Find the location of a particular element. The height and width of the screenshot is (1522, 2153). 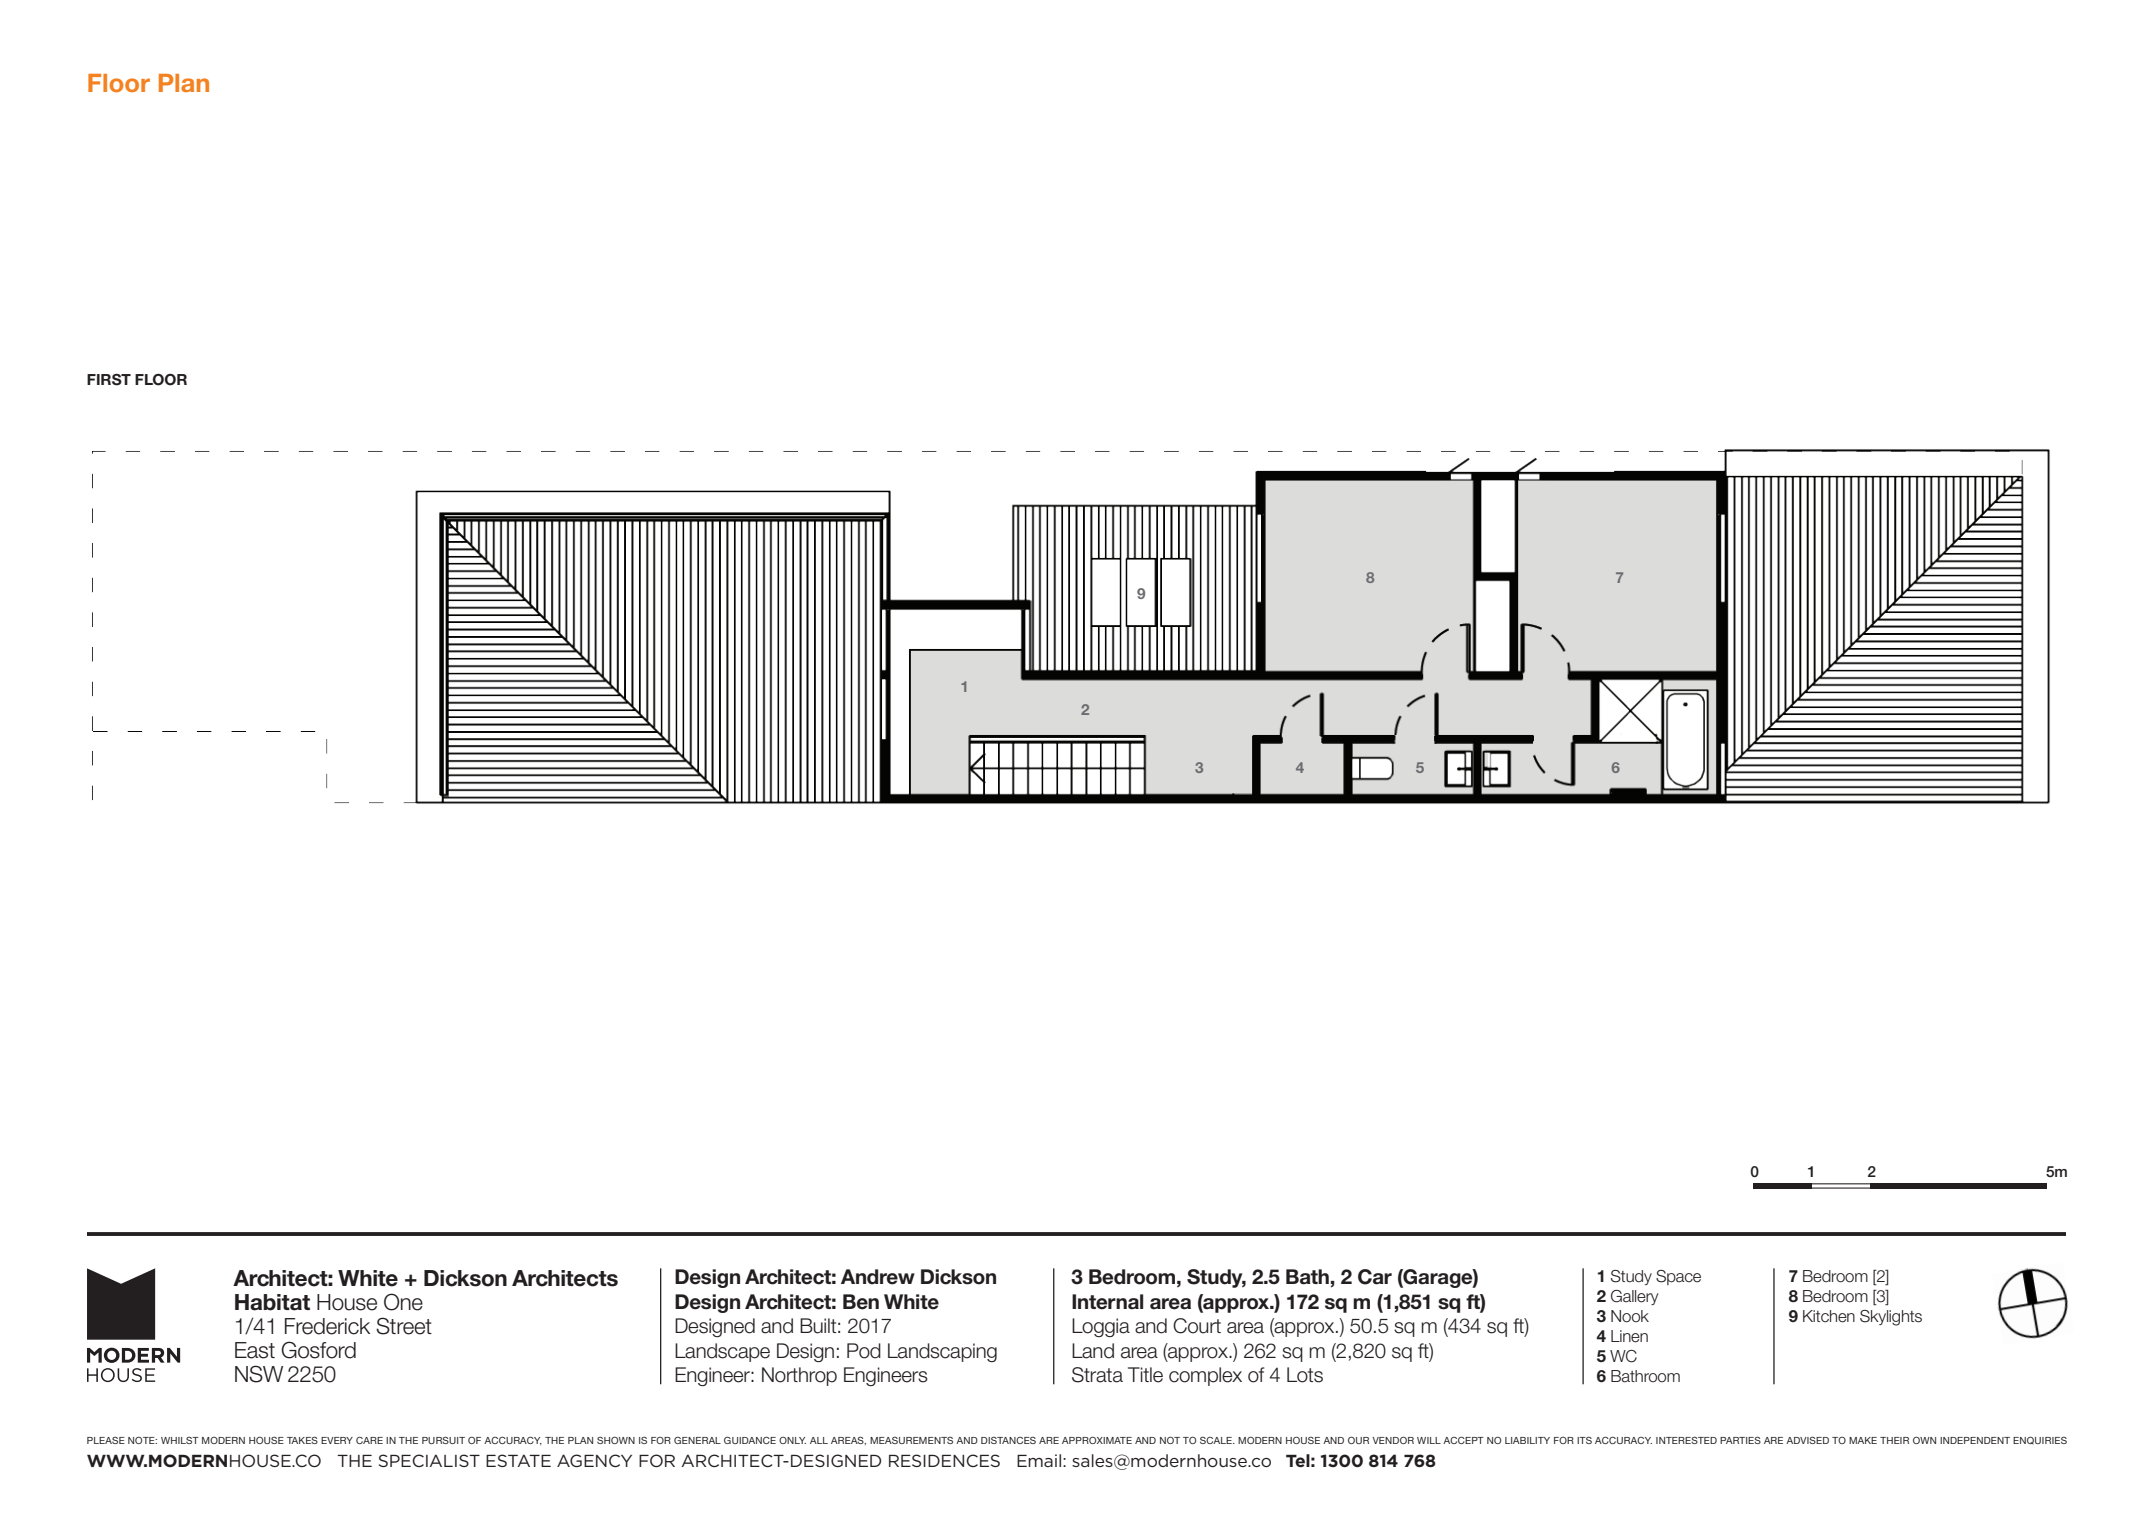

ADVISED is located at coordinates (1807, 1440).
